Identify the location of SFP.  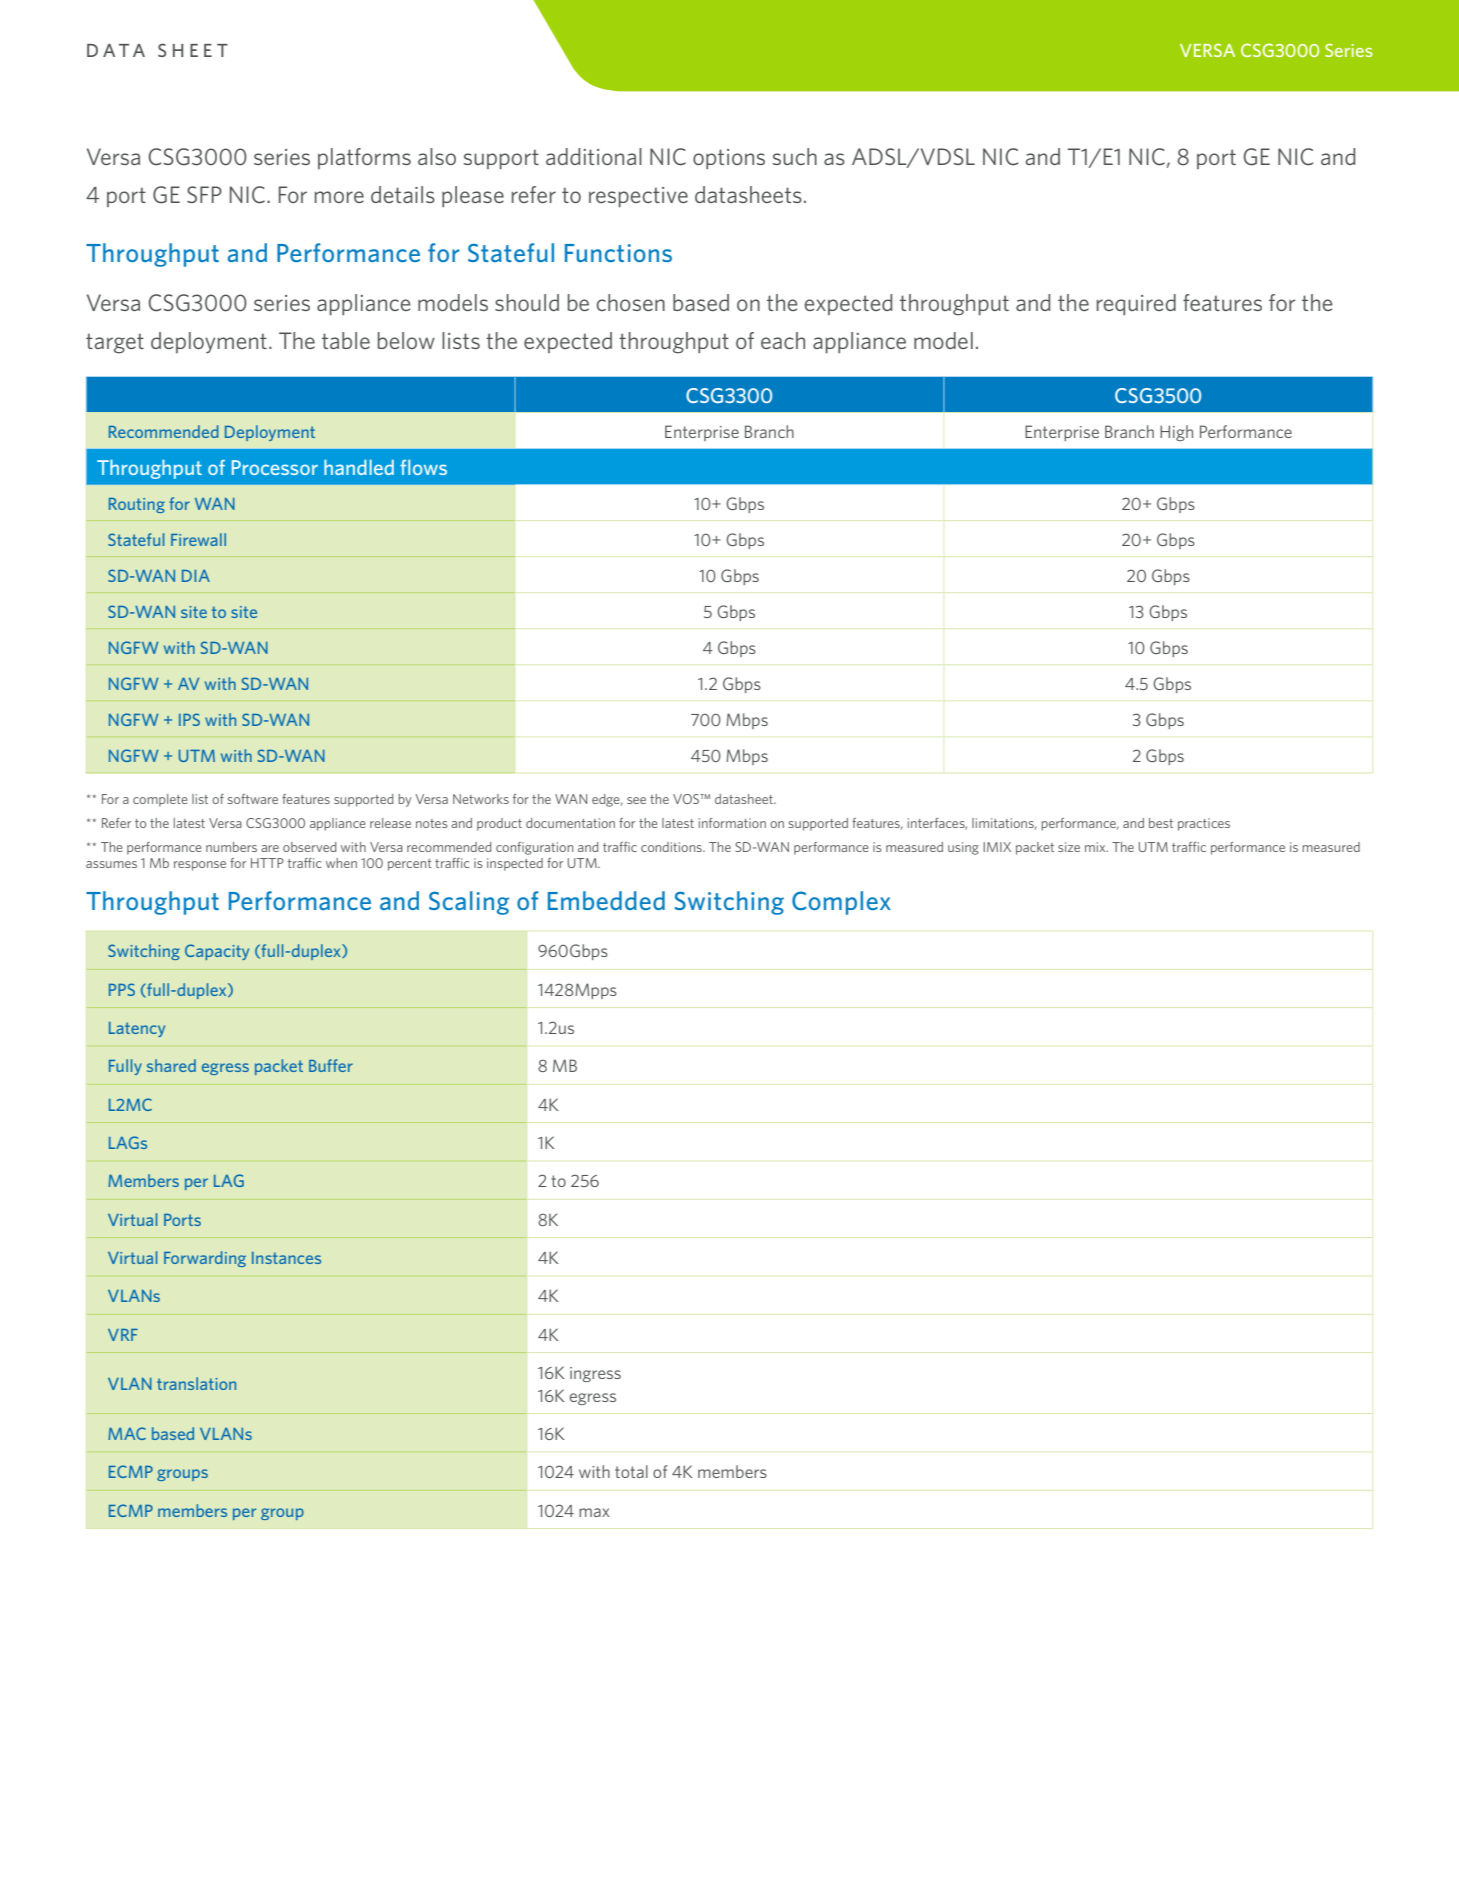
(204, 194).
